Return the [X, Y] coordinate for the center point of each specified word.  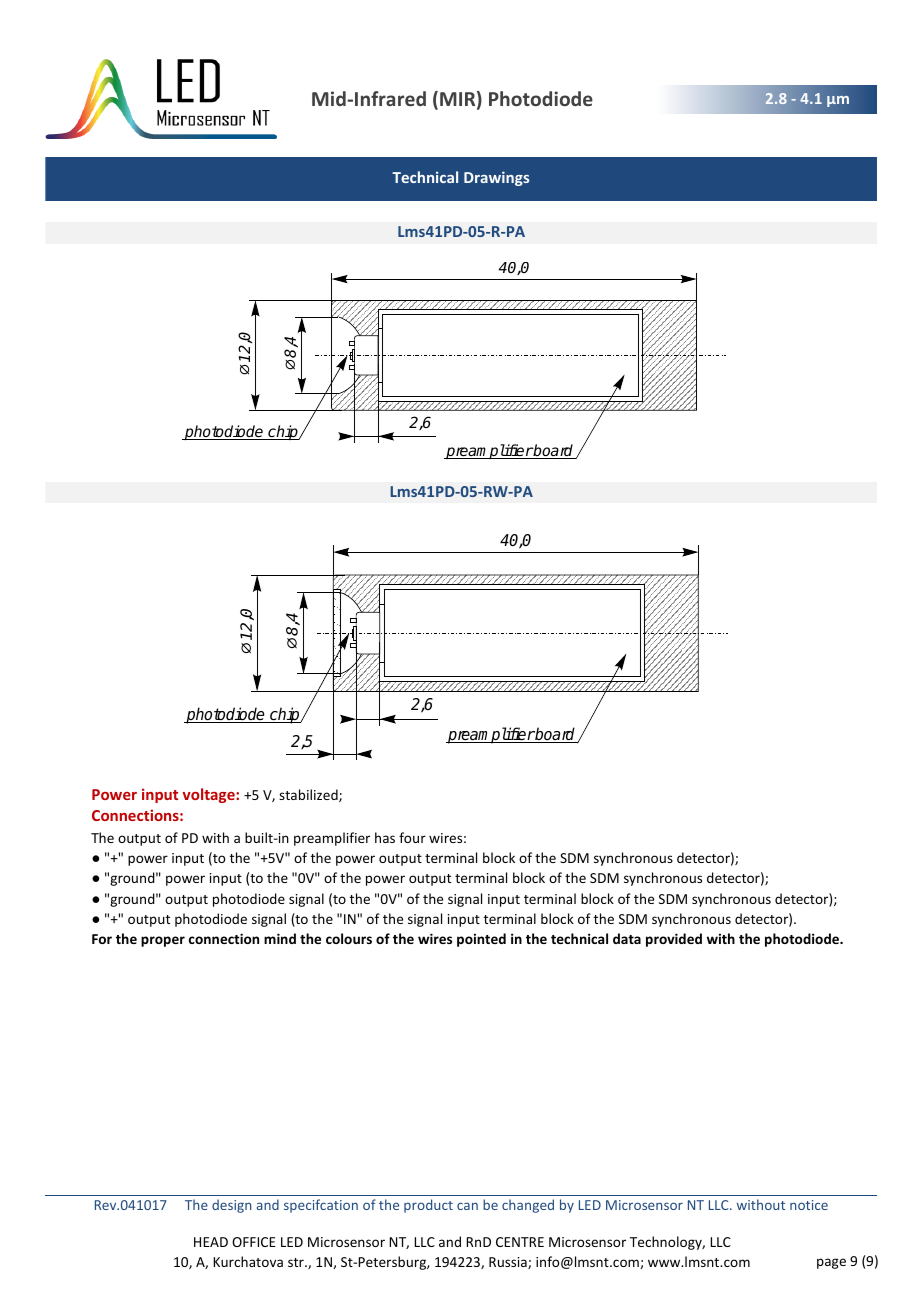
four [412, 837]
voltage [209, 795]
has [385, 837]
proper [163, 941]
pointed [481, 940]
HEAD [211, 1242]
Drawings [496, 178]
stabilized [309, 795]
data [627, 938]
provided [674, 940]
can [467, 1206]
